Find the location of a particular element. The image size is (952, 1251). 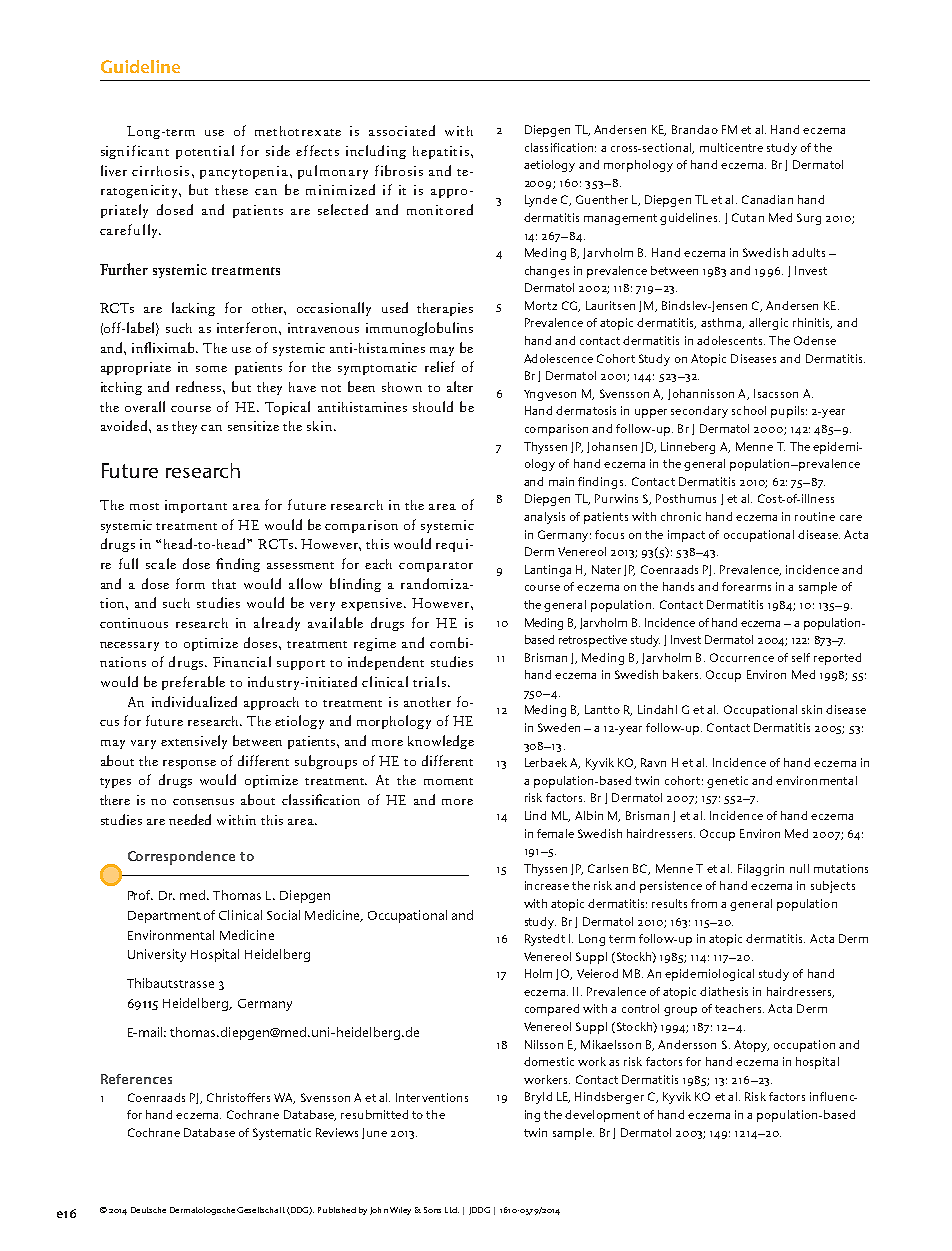

hepatitis is located at coordinates (441, 152).
